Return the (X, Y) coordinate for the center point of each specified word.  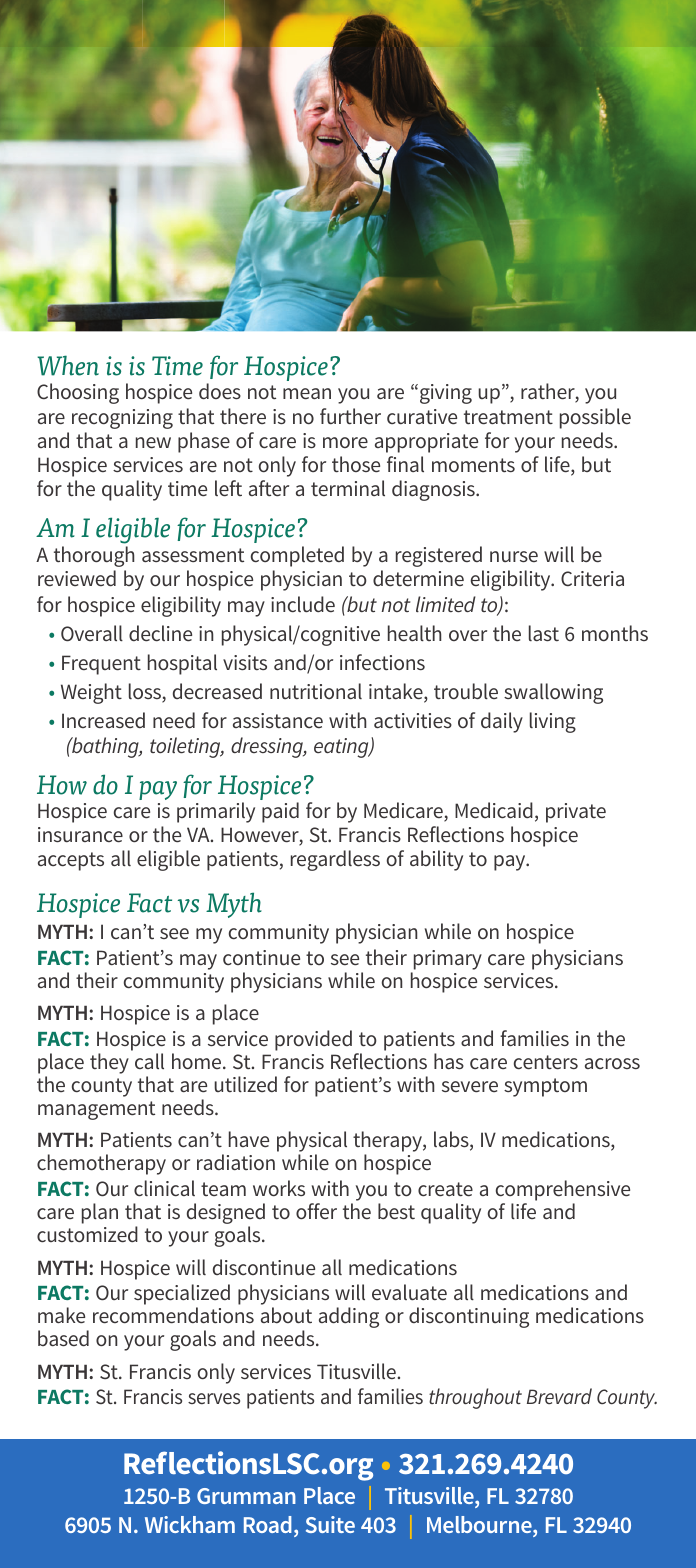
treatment (508, 417)
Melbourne (480, 1526)
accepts (71, 861)
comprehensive (563, 1190)
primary (448, 960)
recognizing (122, 419)
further (350, 416)
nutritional (316, 691)
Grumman (246, 1496)
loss (146, 693)
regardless (335, 860)
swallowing (553, 693)
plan (100, 1213)
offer (316, 1211)
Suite (330, 1524)
